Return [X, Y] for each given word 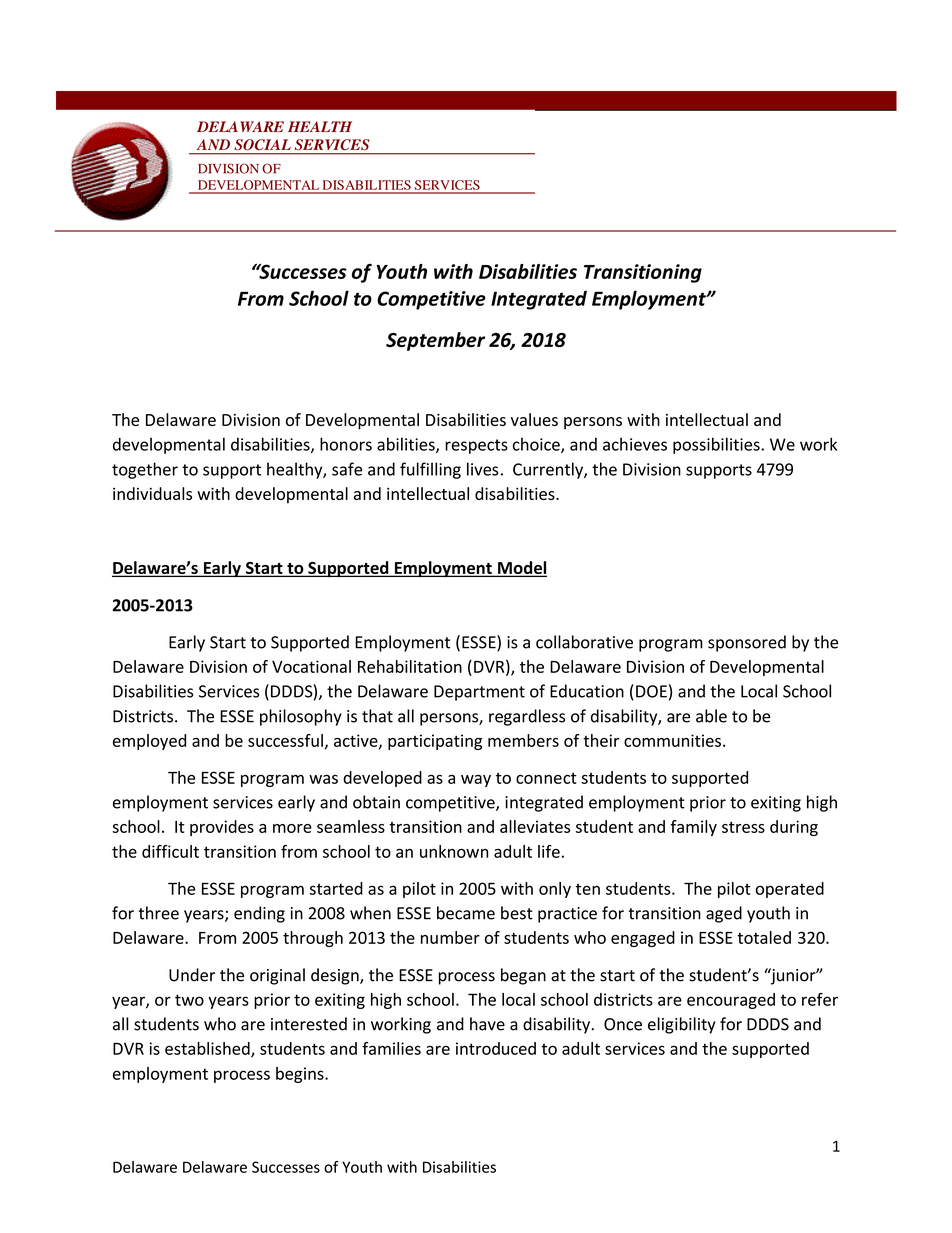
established [208, 1049]
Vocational [311, 666]
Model [521, 569]
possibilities [717, 445]
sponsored [747, 643]
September [435, 341]
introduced [496, 1048]
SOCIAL [263, 144]
